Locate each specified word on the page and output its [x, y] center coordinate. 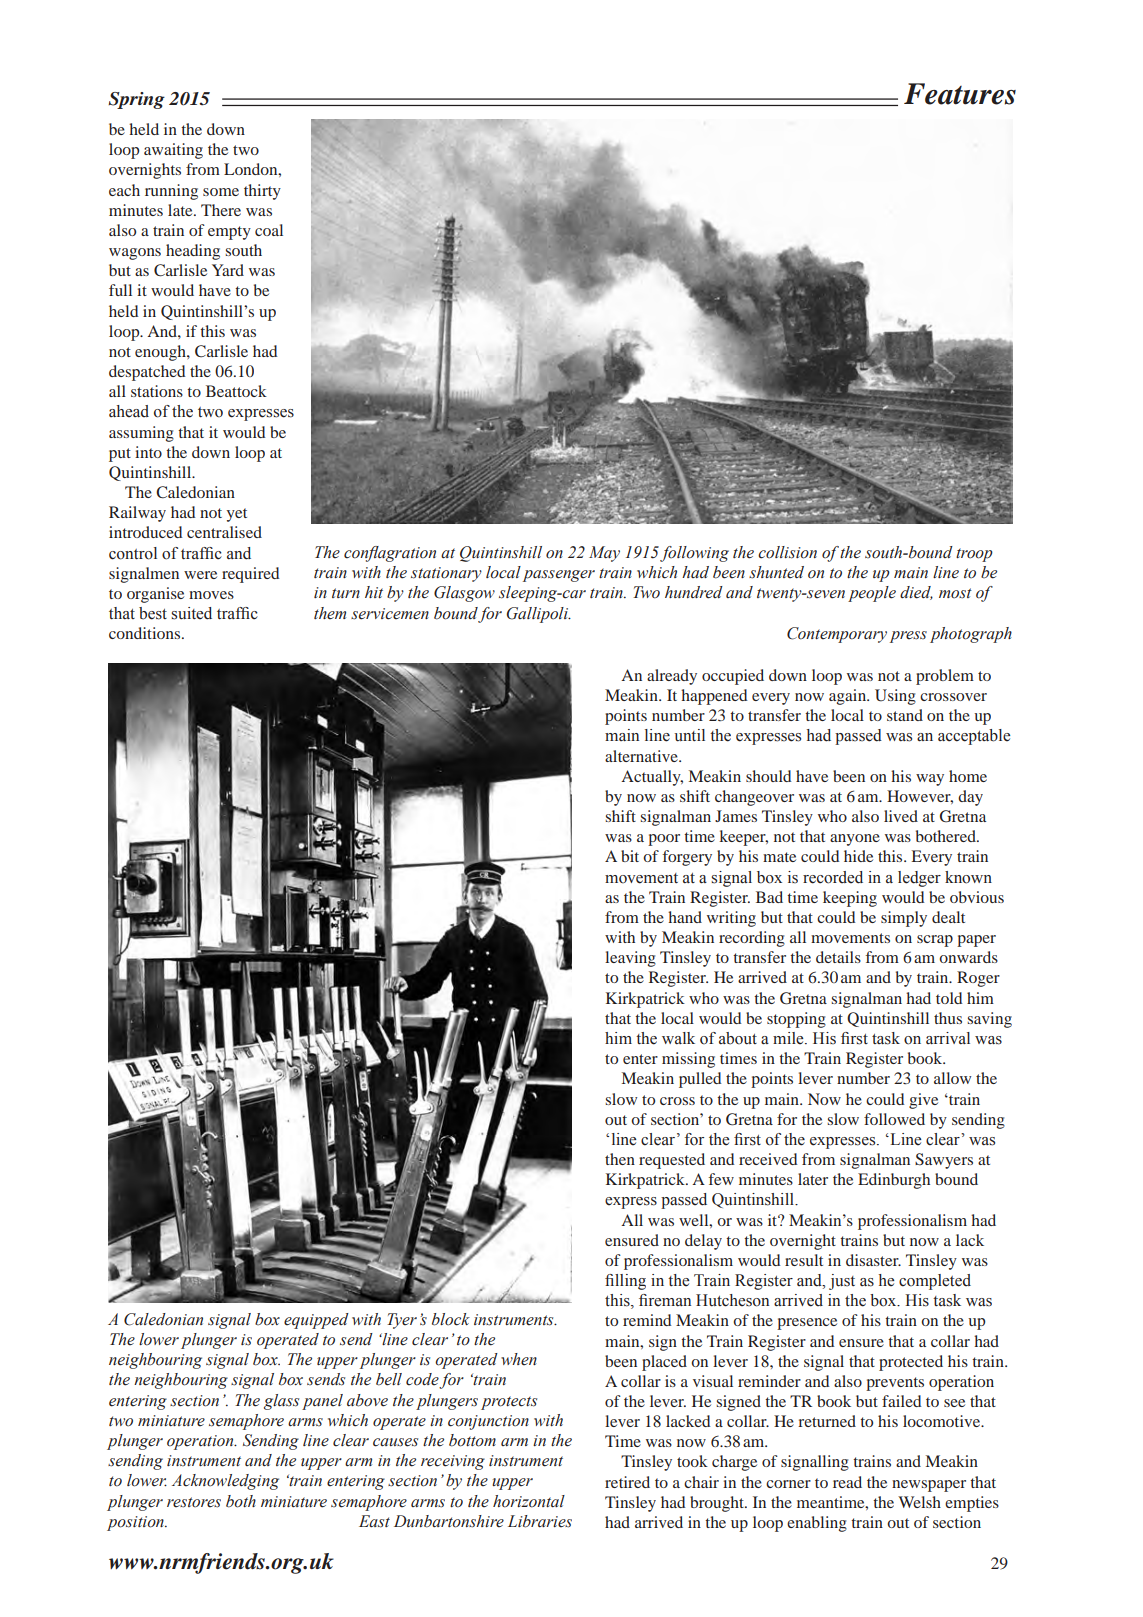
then [620, 1159]
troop [974, 555]
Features [960, 94]
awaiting [173, 151]
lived [901, 816]
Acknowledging [225, 1482]
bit [630, 856]
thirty [262, 192]
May [604, 554]
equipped [316, 1321]
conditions [146, 633]
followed [894, 1119]
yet [237, 515]
